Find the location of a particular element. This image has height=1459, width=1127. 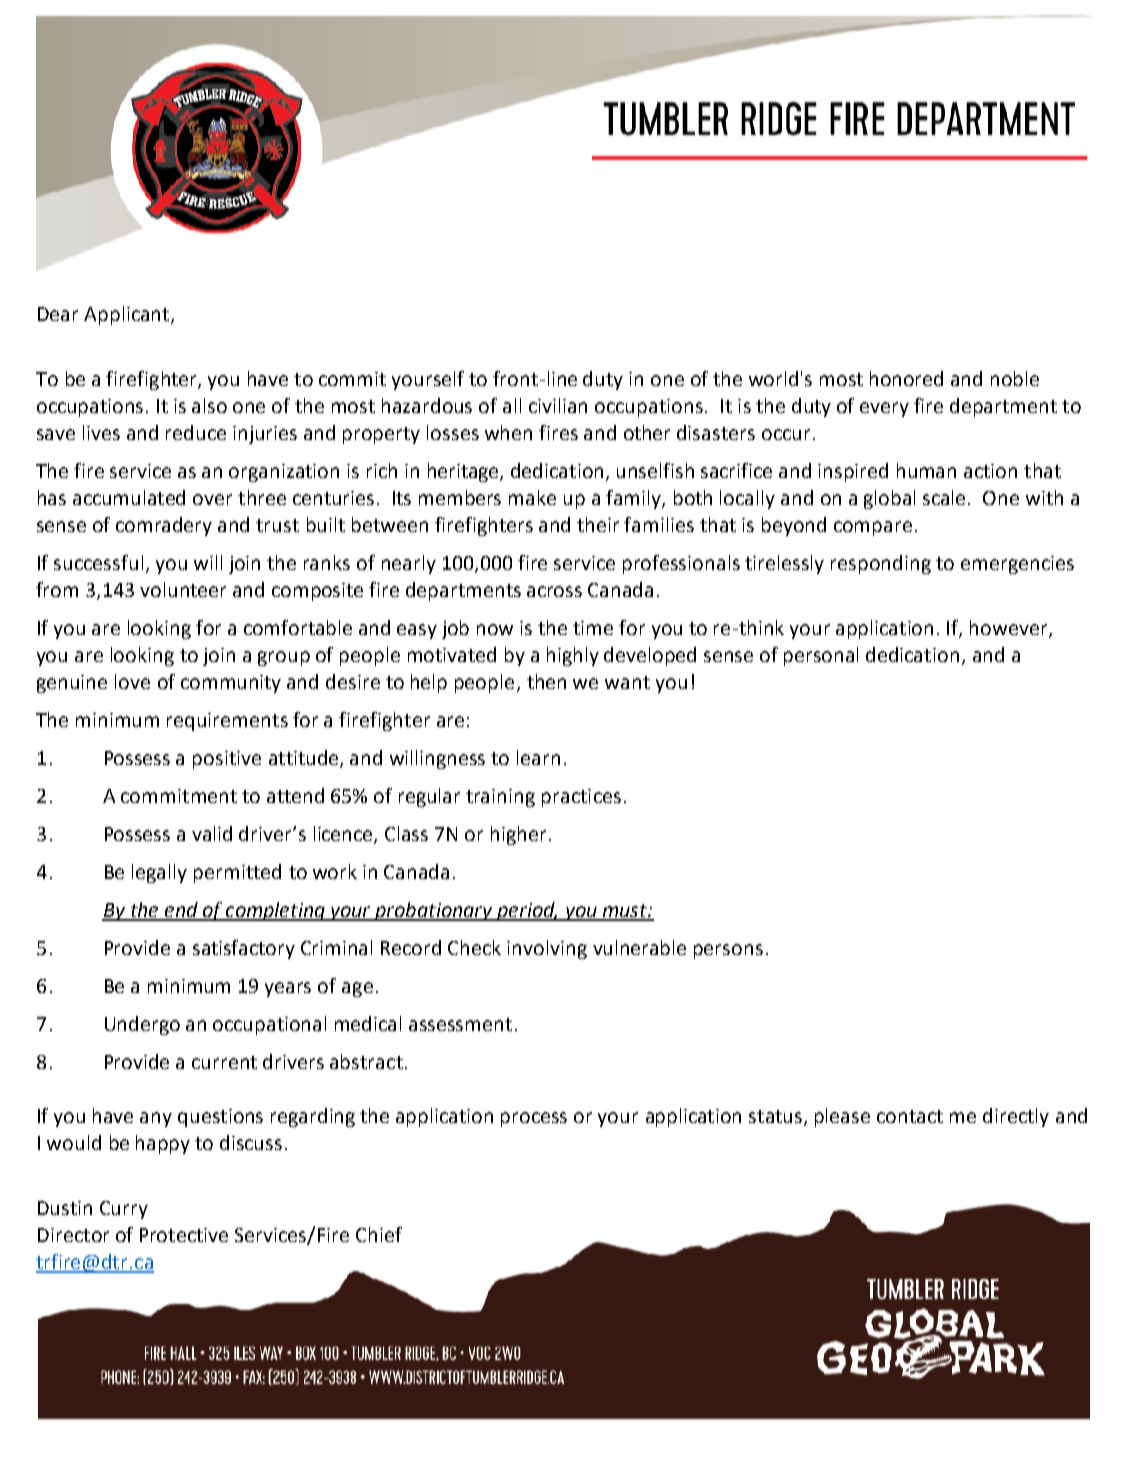

Curry is located at coordinates (124, 1210).
